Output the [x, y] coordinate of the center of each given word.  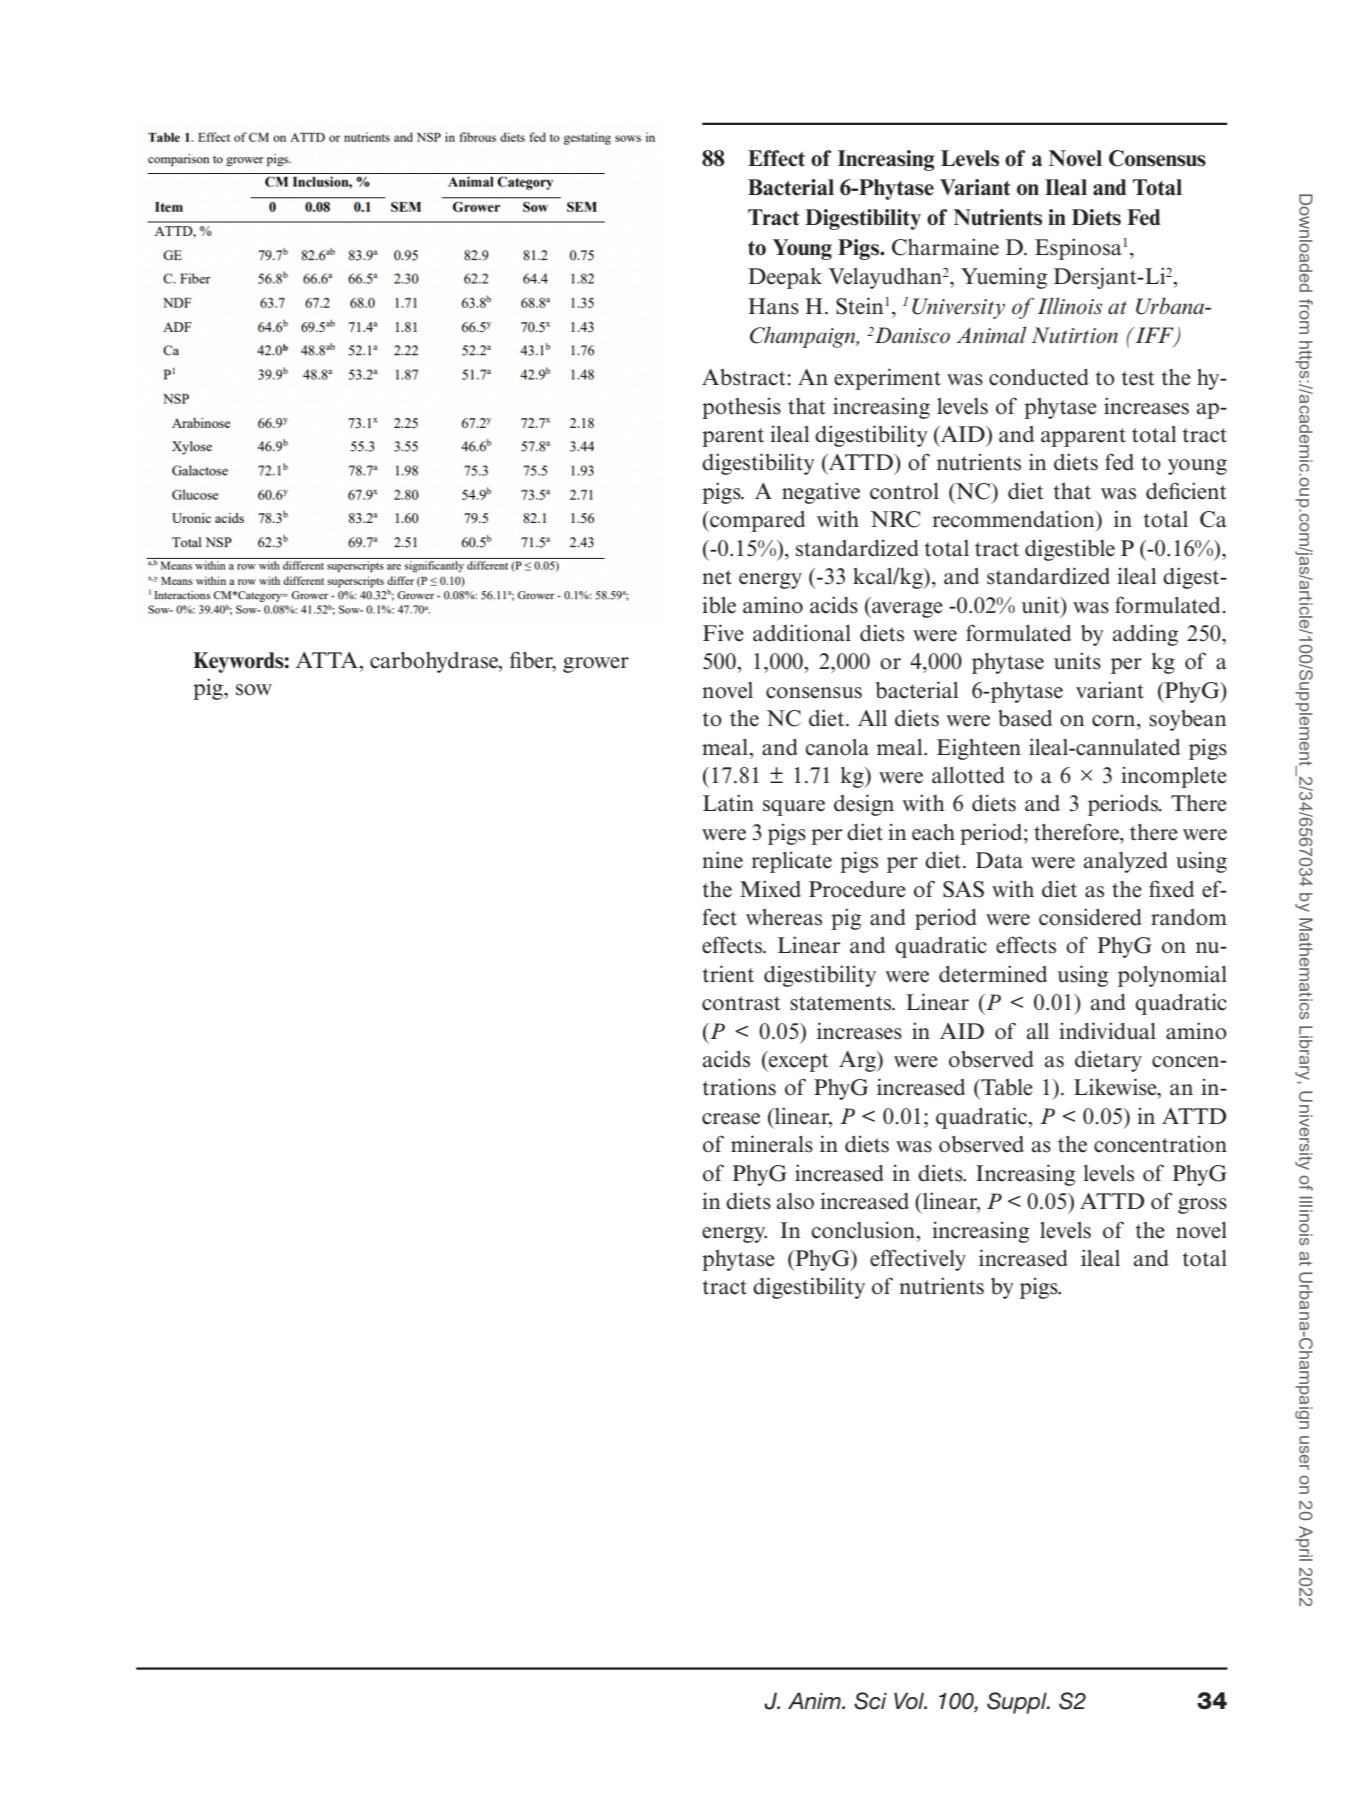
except [798, 1061]
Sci [870, 1701]
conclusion [864, 1230]
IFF [1154, 336]
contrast [741, 1003]
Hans [773, 306]
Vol [910, 1701]
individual [1107, 1031]
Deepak [785, 278]
